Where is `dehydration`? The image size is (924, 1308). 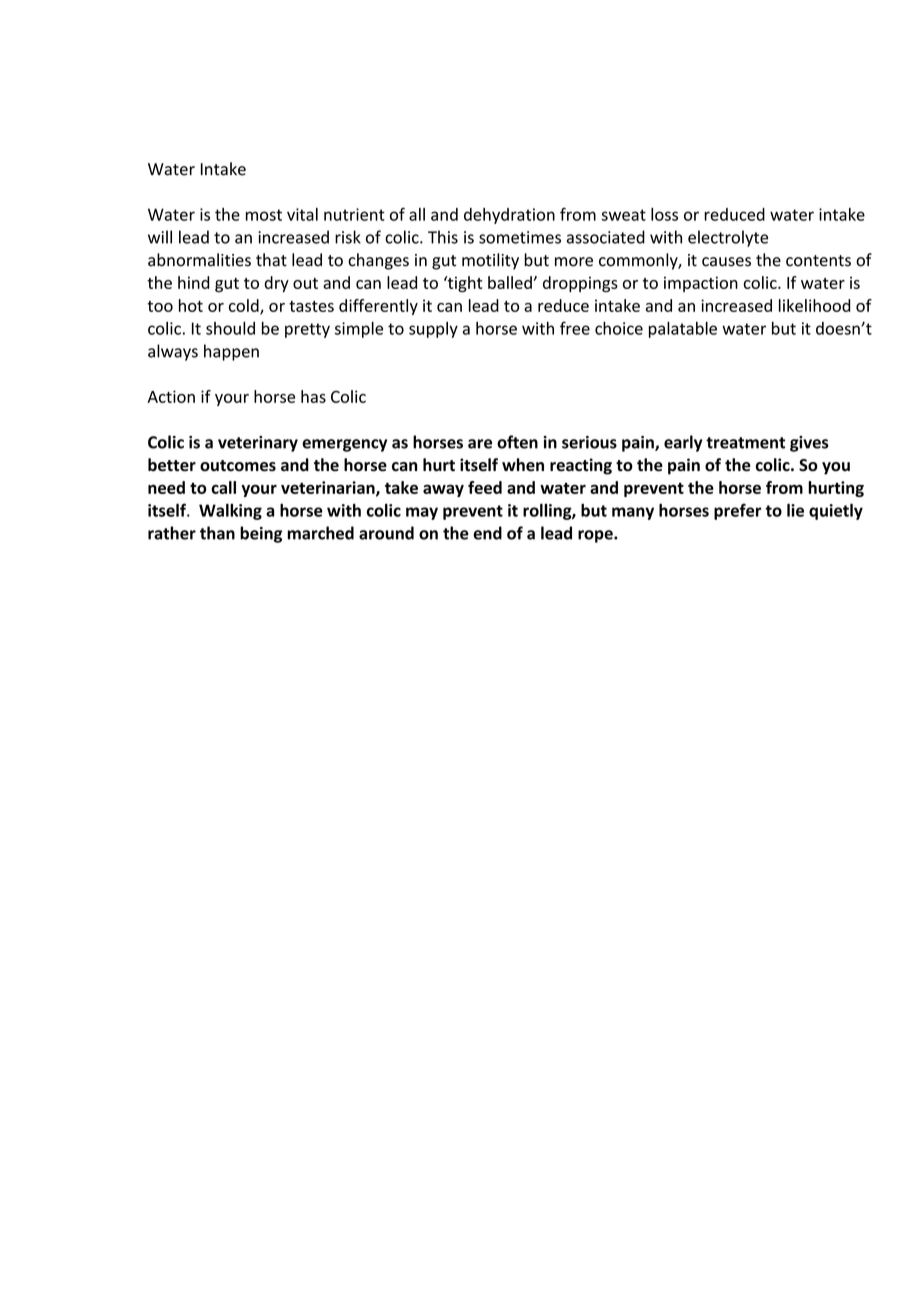
dehydration is located at coordinates (509, 216).
